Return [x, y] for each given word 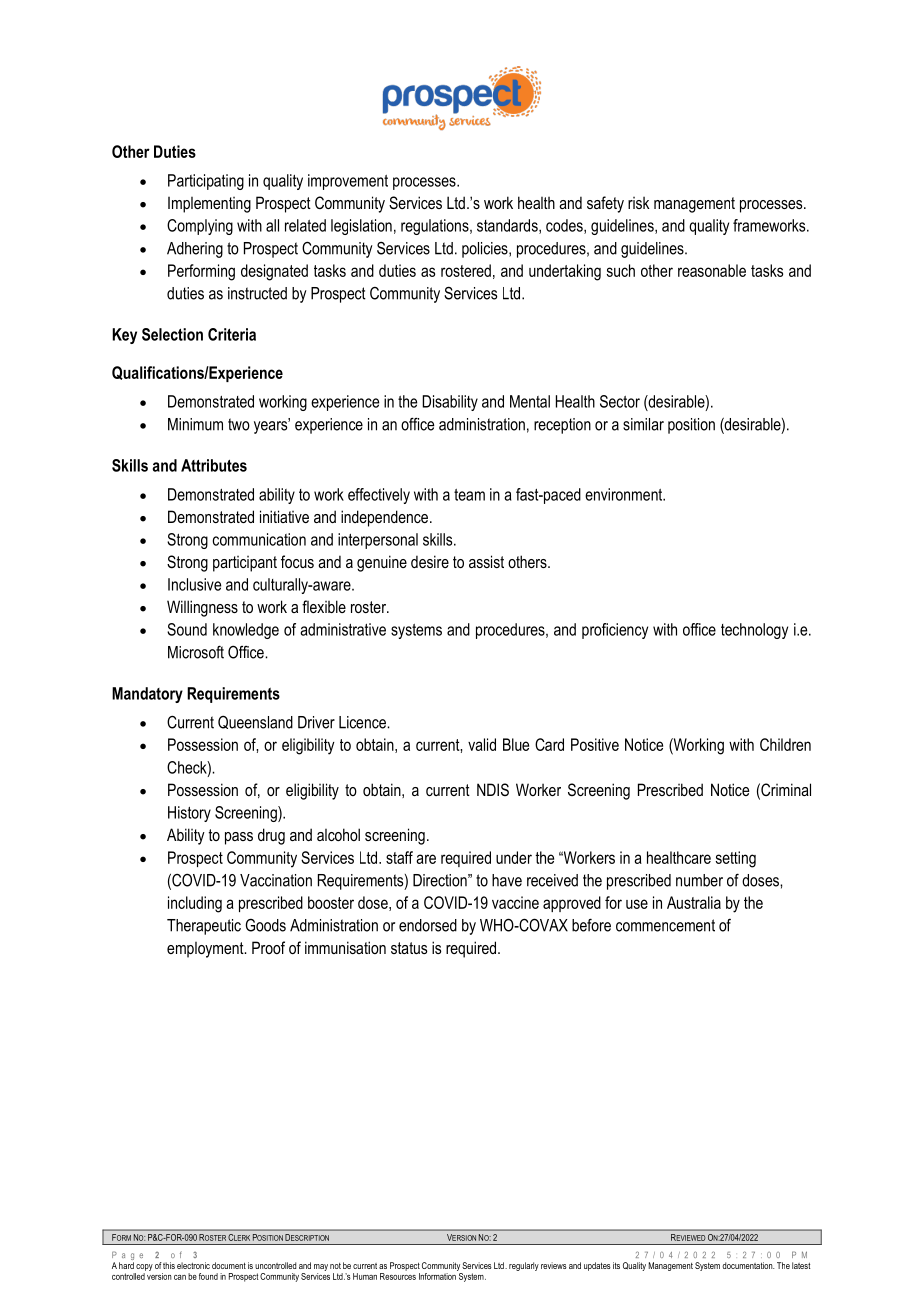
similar [643, 424]
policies [486, 250]
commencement [665, 925]
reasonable [712, 270]
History [189, 814]
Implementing [209, 205]
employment [206, 950]
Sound [187, 629]
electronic [193, 1265]
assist [486, 561]
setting [736, 859]
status [409, 948]
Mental [530, 401]
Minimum [195, 424]
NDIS [493, 789]
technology [754, 631]
